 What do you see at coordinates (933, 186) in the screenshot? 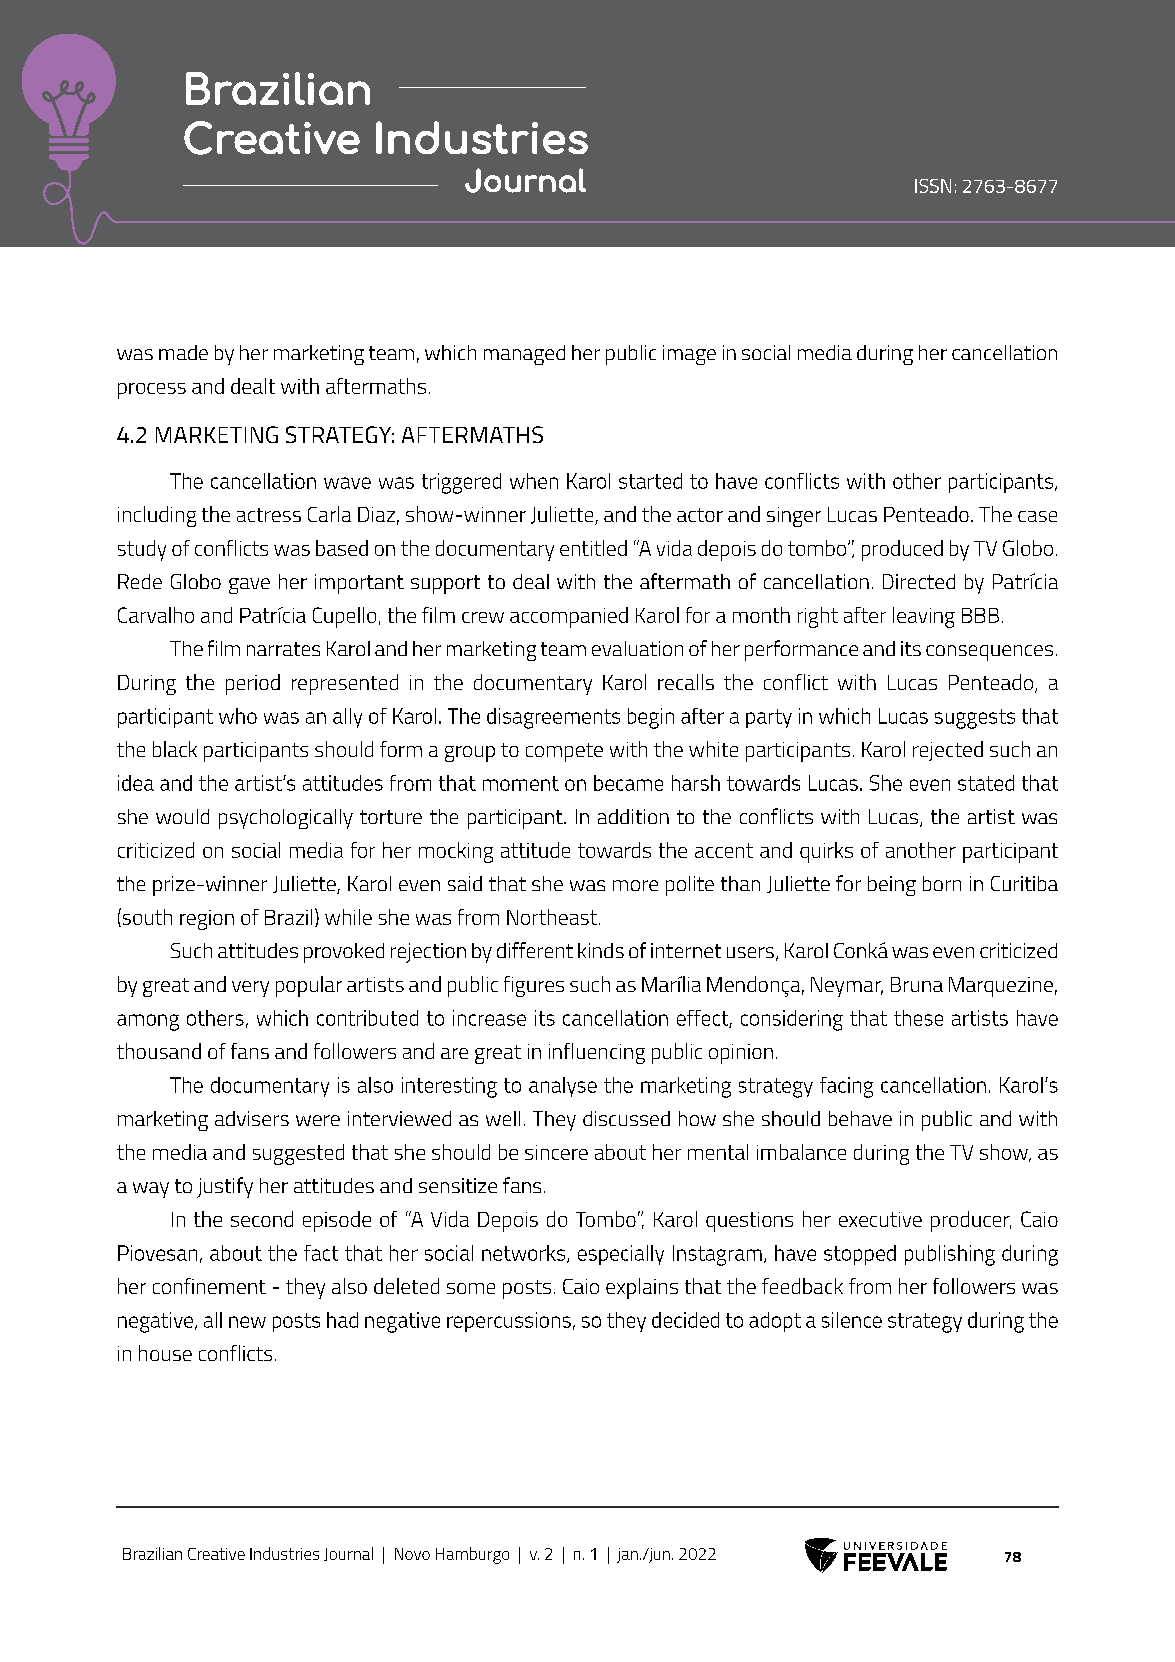
I see `ISSN` at bounding box center [933, 186].
